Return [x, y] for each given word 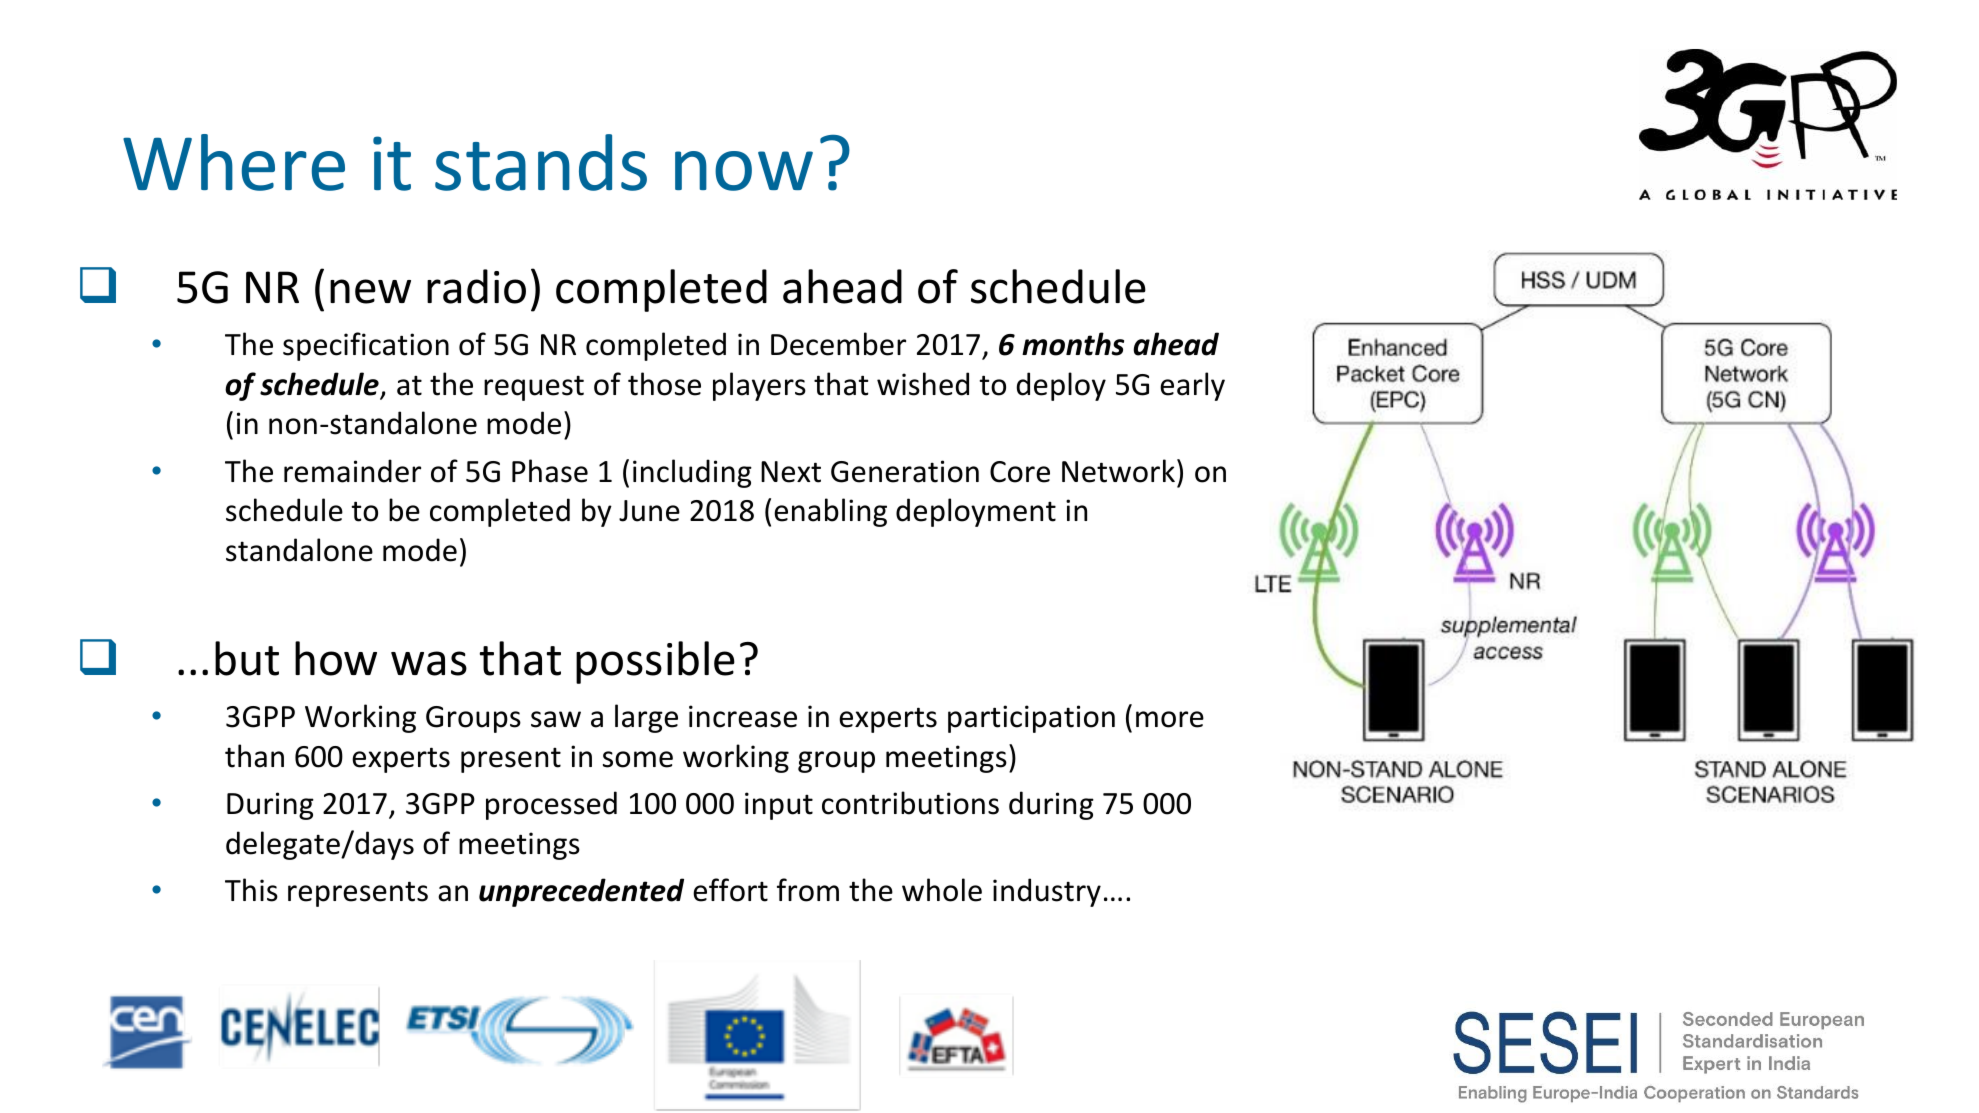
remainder [352, 471]
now [744, 171]
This [251, 890]
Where [234, 162]
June [649, 511]
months [1073, 344]
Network [1118, 471]
